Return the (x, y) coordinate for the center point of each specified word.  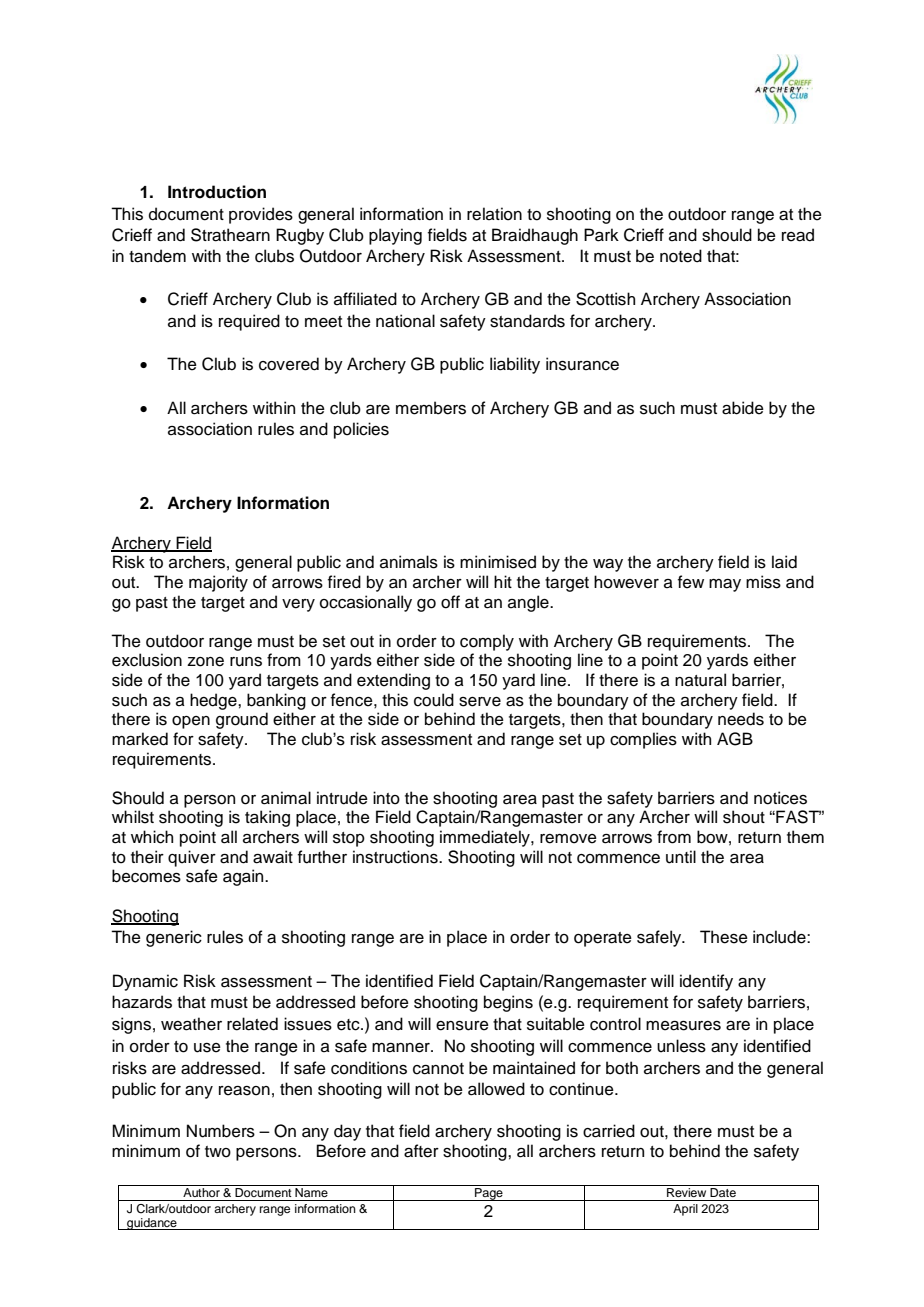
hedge (214, 701)
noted (681, 256)
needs (741, 719)
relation (494, 214)
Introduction (217, 192)
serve (480, 702)
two (218, 1152)
